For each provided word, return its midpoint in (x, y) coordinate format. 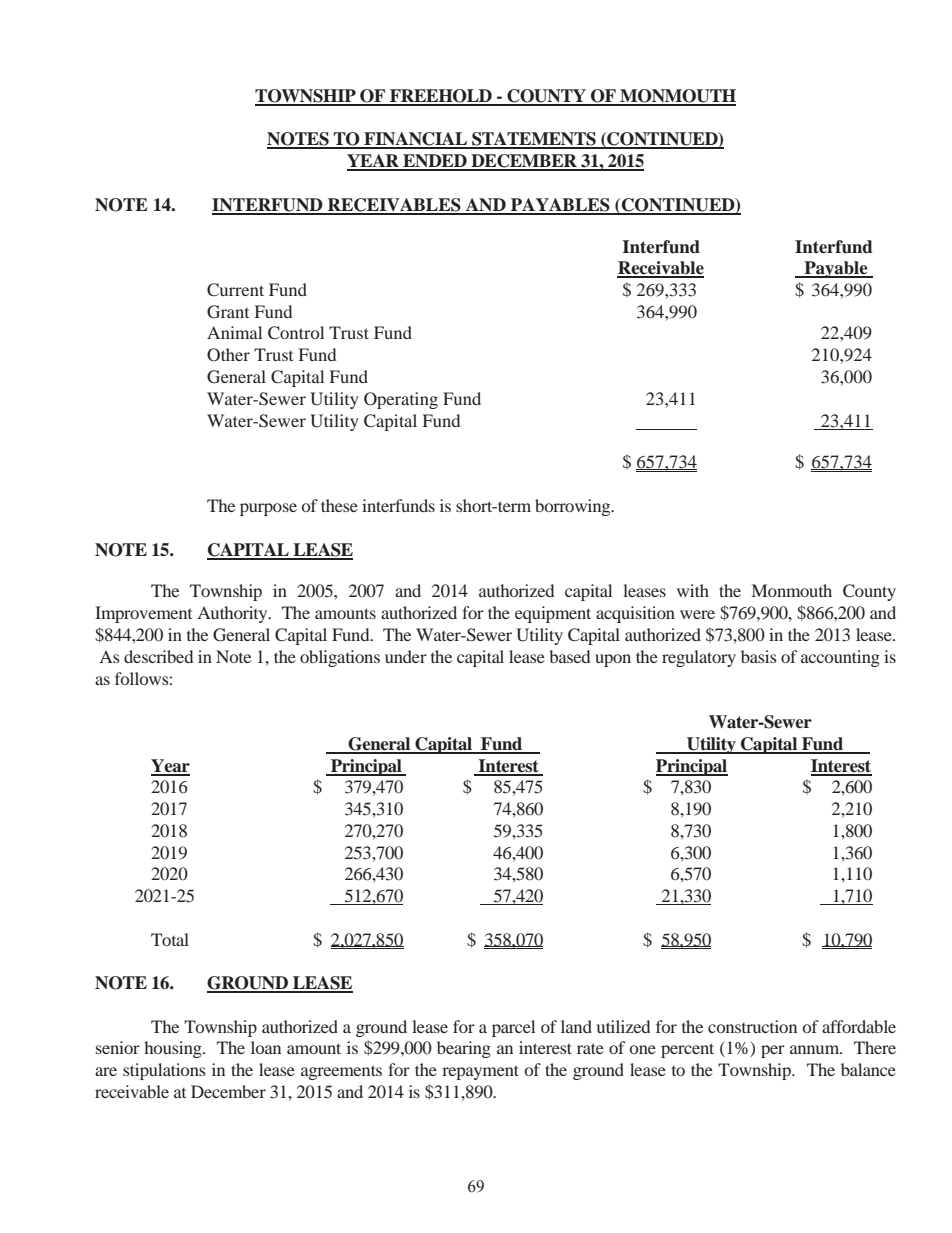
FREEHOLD (441, 97)
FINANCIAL (416, 140)
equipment (553, 614)
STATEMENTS (534, 140)
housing (174, 1049)
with (693, 590)
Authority (233, 614)
